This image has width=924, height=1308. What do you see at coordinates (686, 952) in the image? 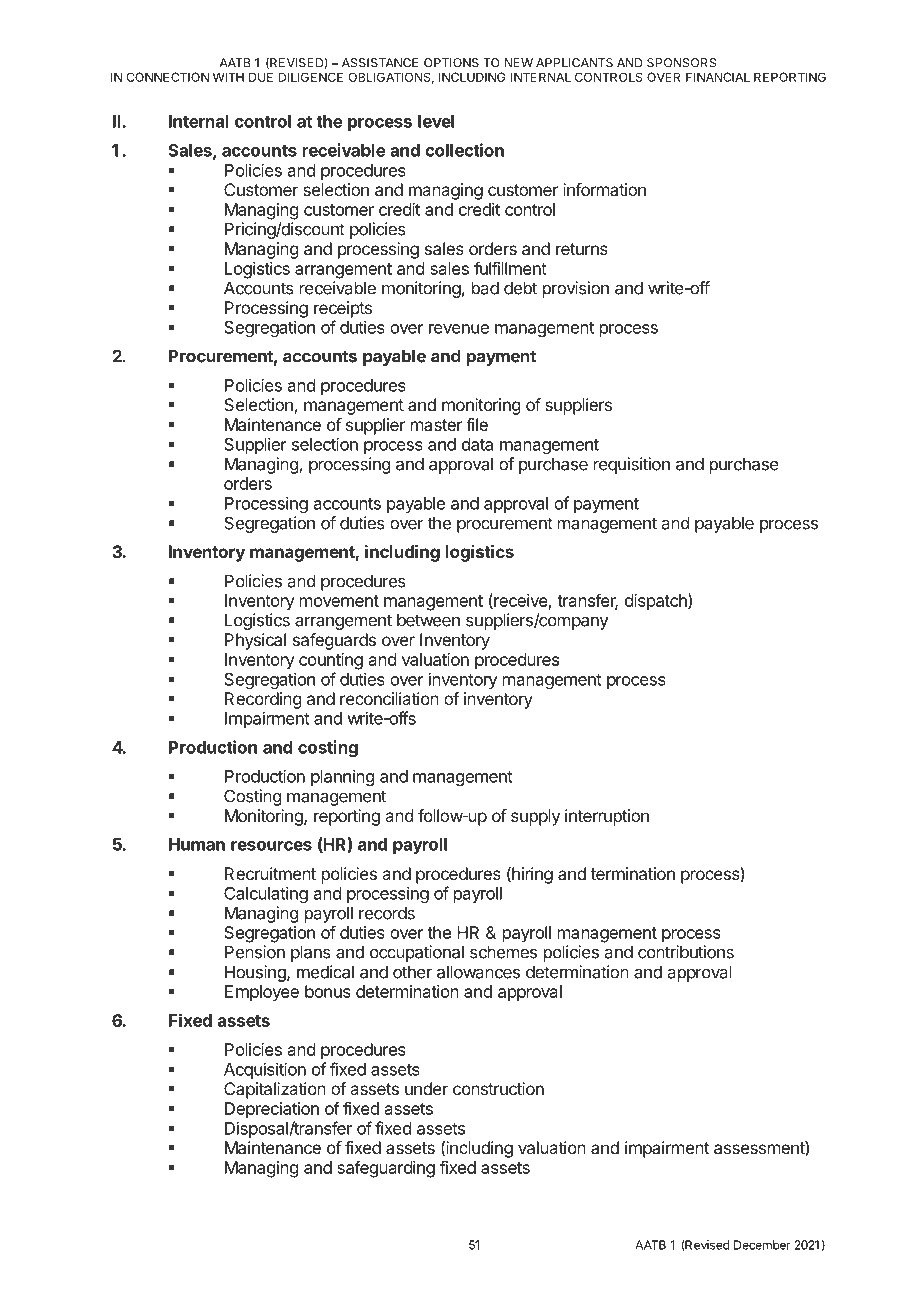
I see `contributions` at bounding box center [686, 952].
